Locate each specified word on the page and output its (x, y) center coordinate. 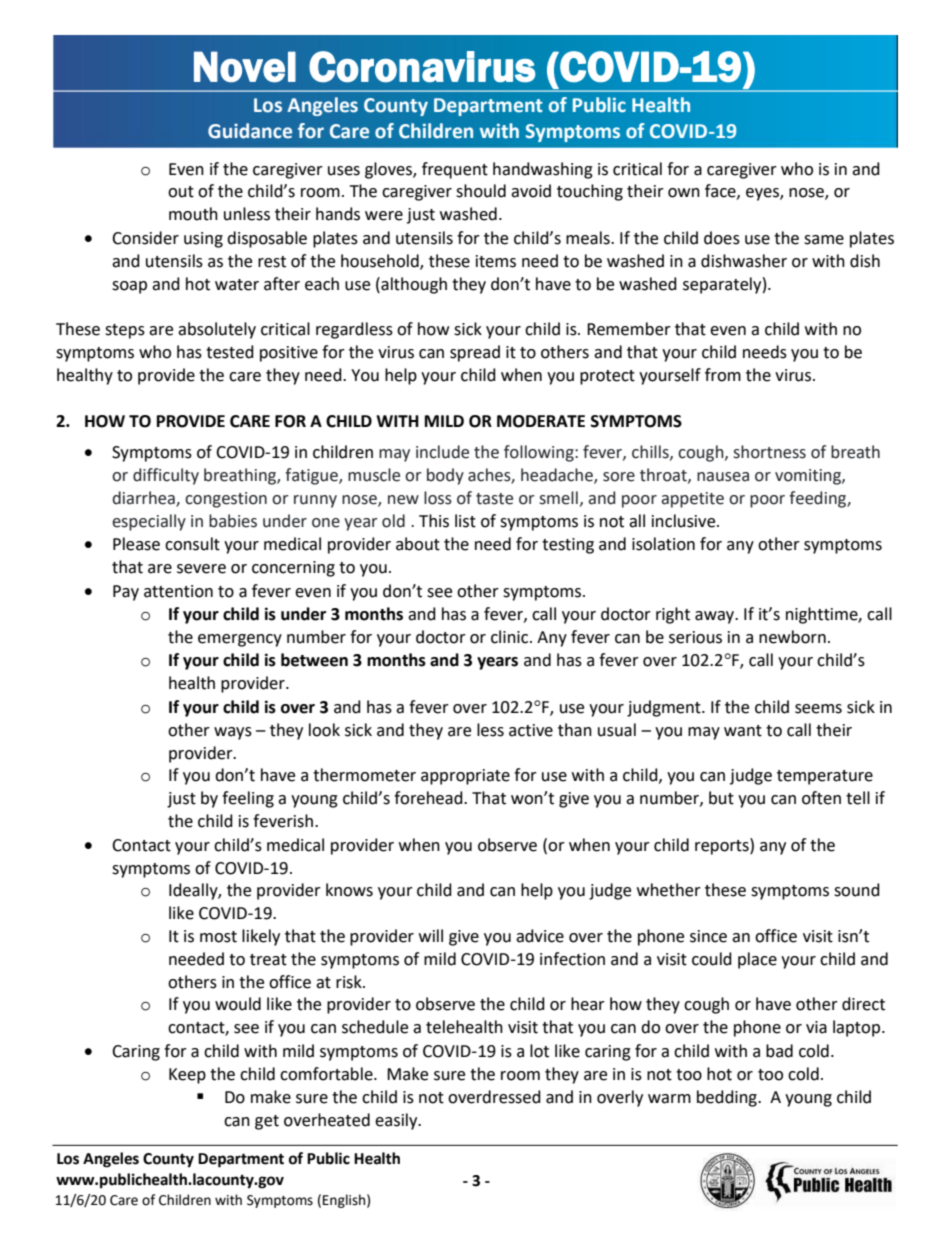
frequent (455, 170)
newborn (792, 637)
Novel (245, 67)
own (684, 193)
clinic (511, 637)
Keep (187, 1076)
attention (178, 591)
